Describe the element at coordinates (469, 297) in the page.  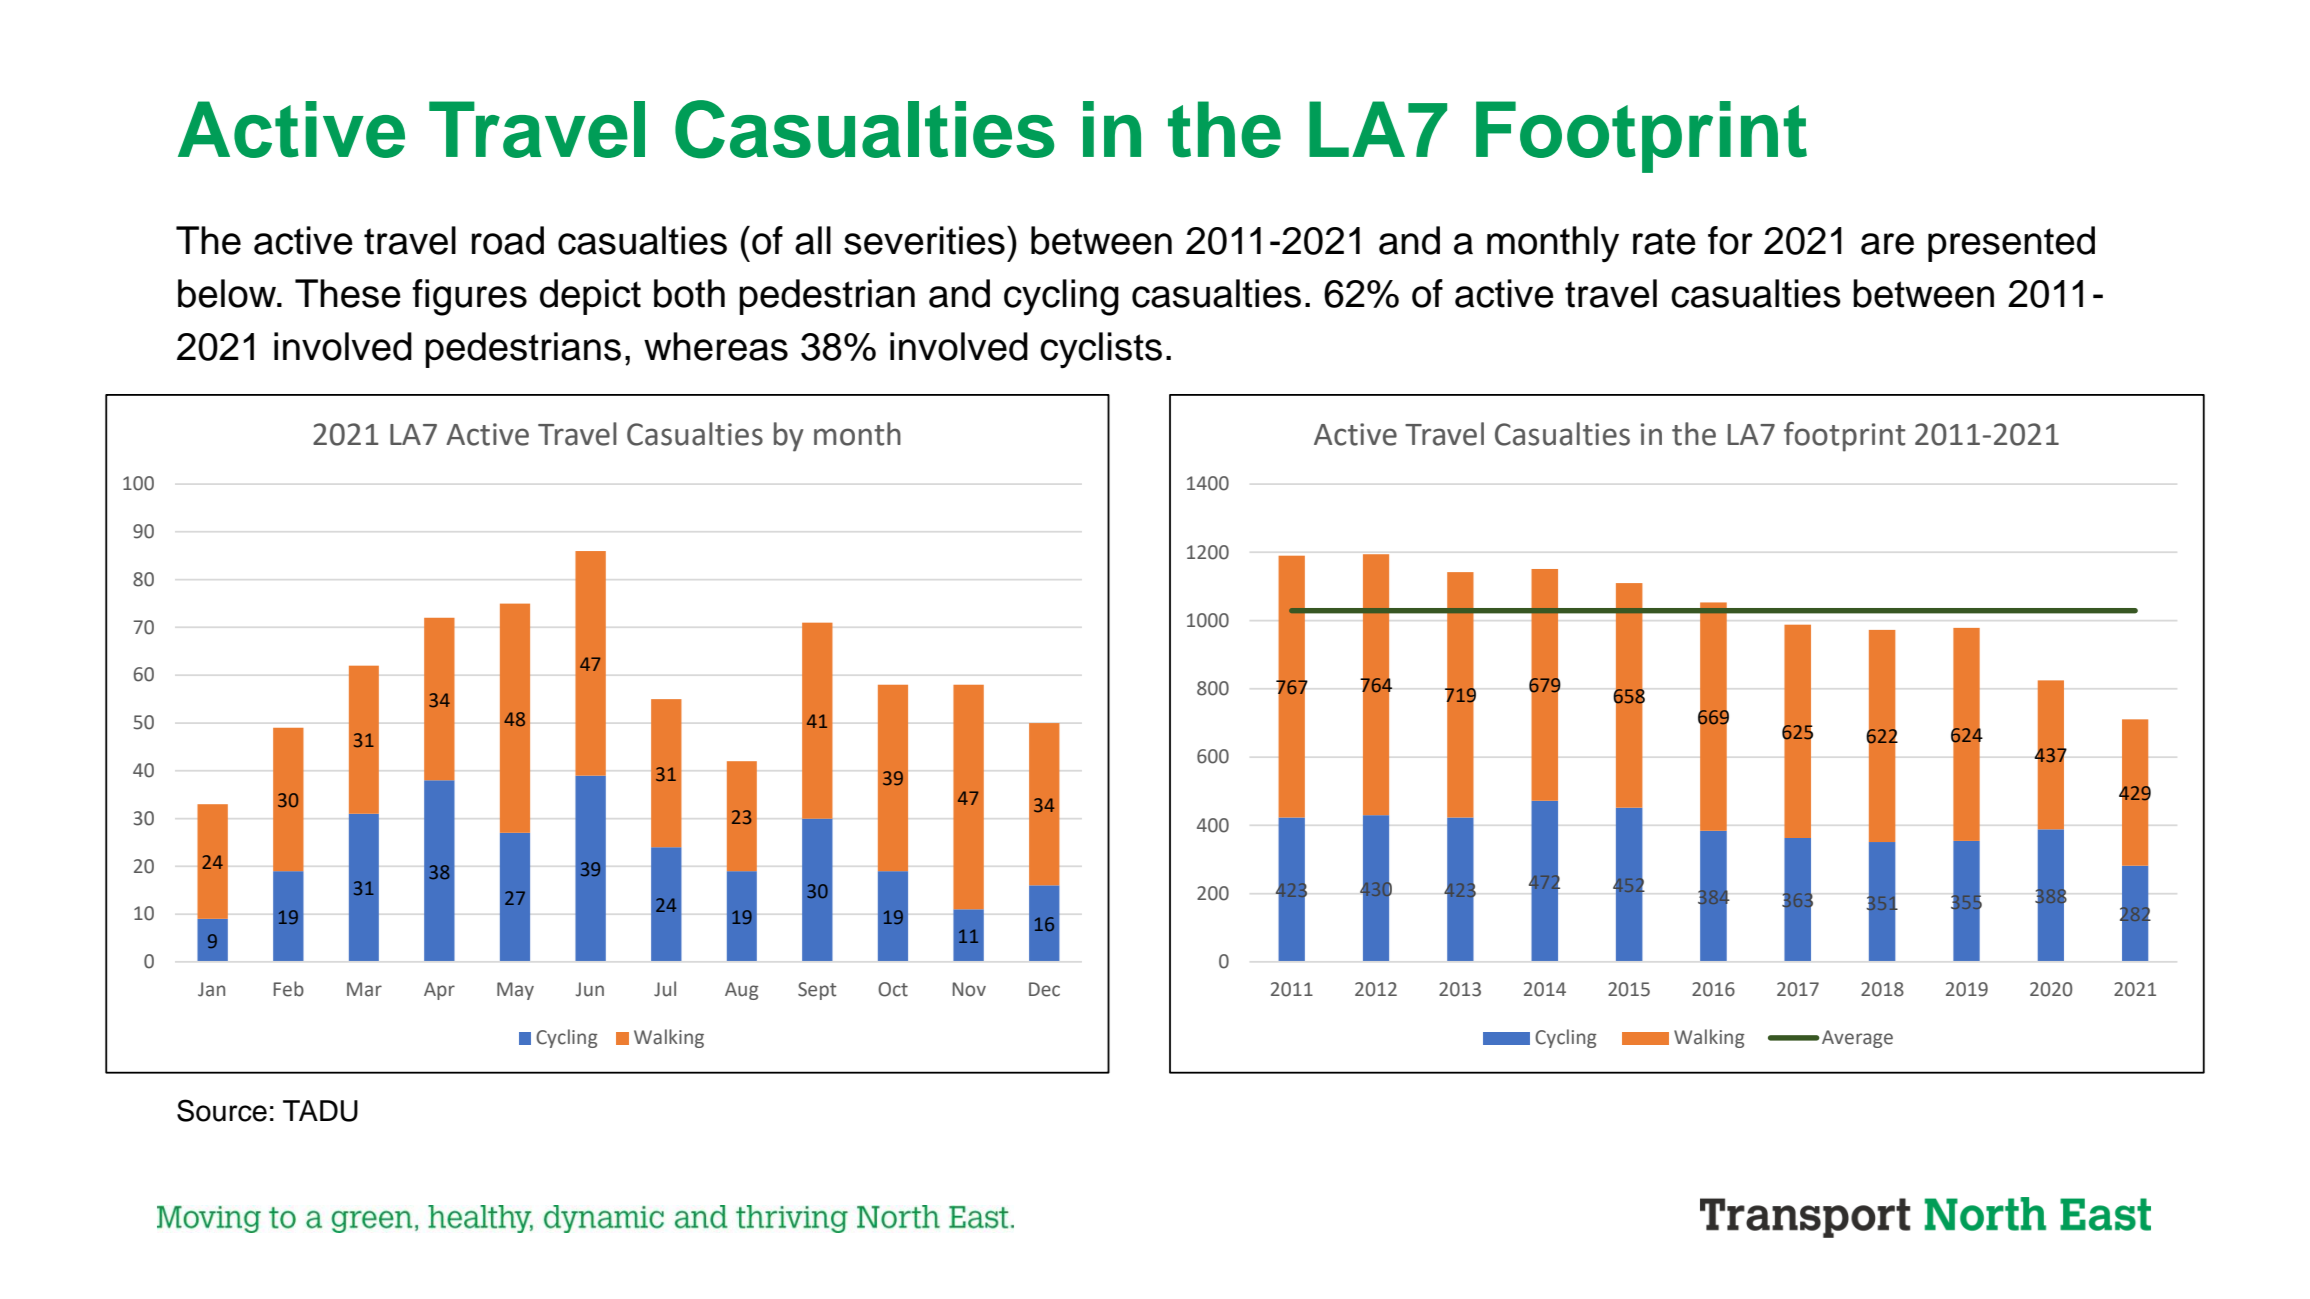
I see `figures` at that location.
